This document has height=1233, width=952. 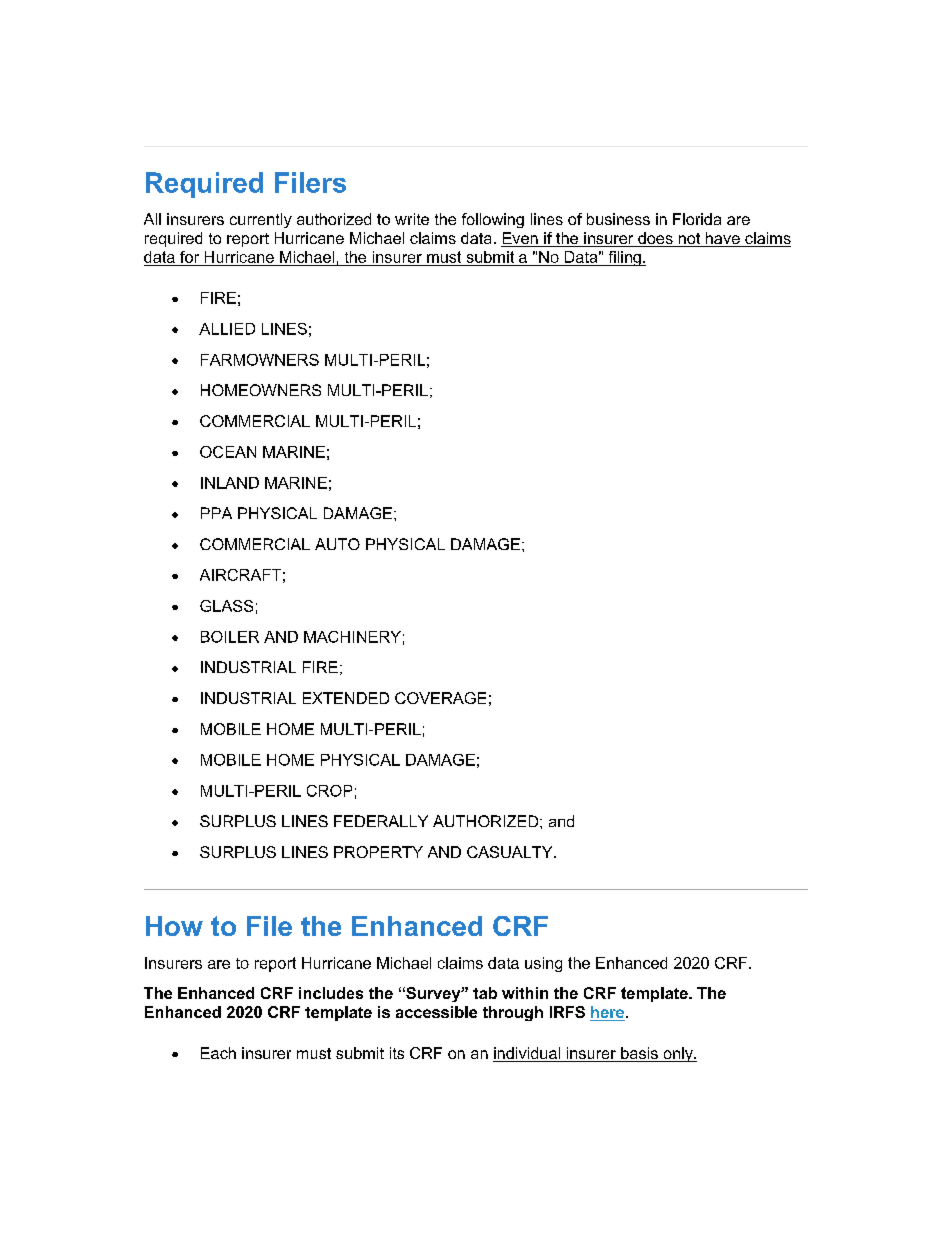 I want to click on currently, so click(x=261, y=220).
